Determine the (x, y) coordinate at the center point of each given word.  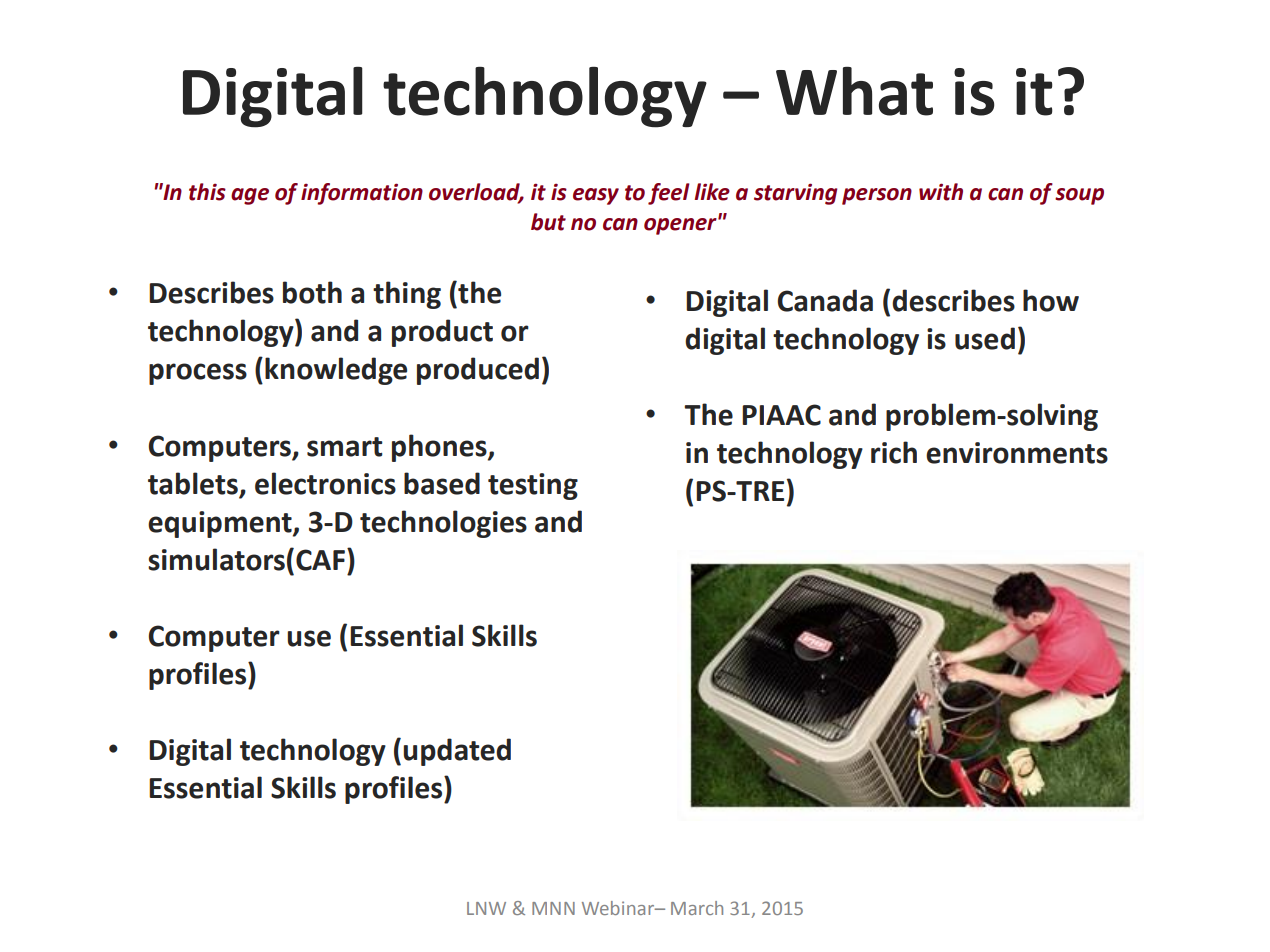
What (854, 91)
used (985, 338)
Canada (825, 300)
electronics (325, 483)
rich (894, 452)
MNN (553, 908)
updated (457, 752)
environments (1017, 453)
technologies (443, 524)
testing (533, 486)
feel (669, 194)
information (362, 194)
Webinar (619, 908)
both (312, 292)
